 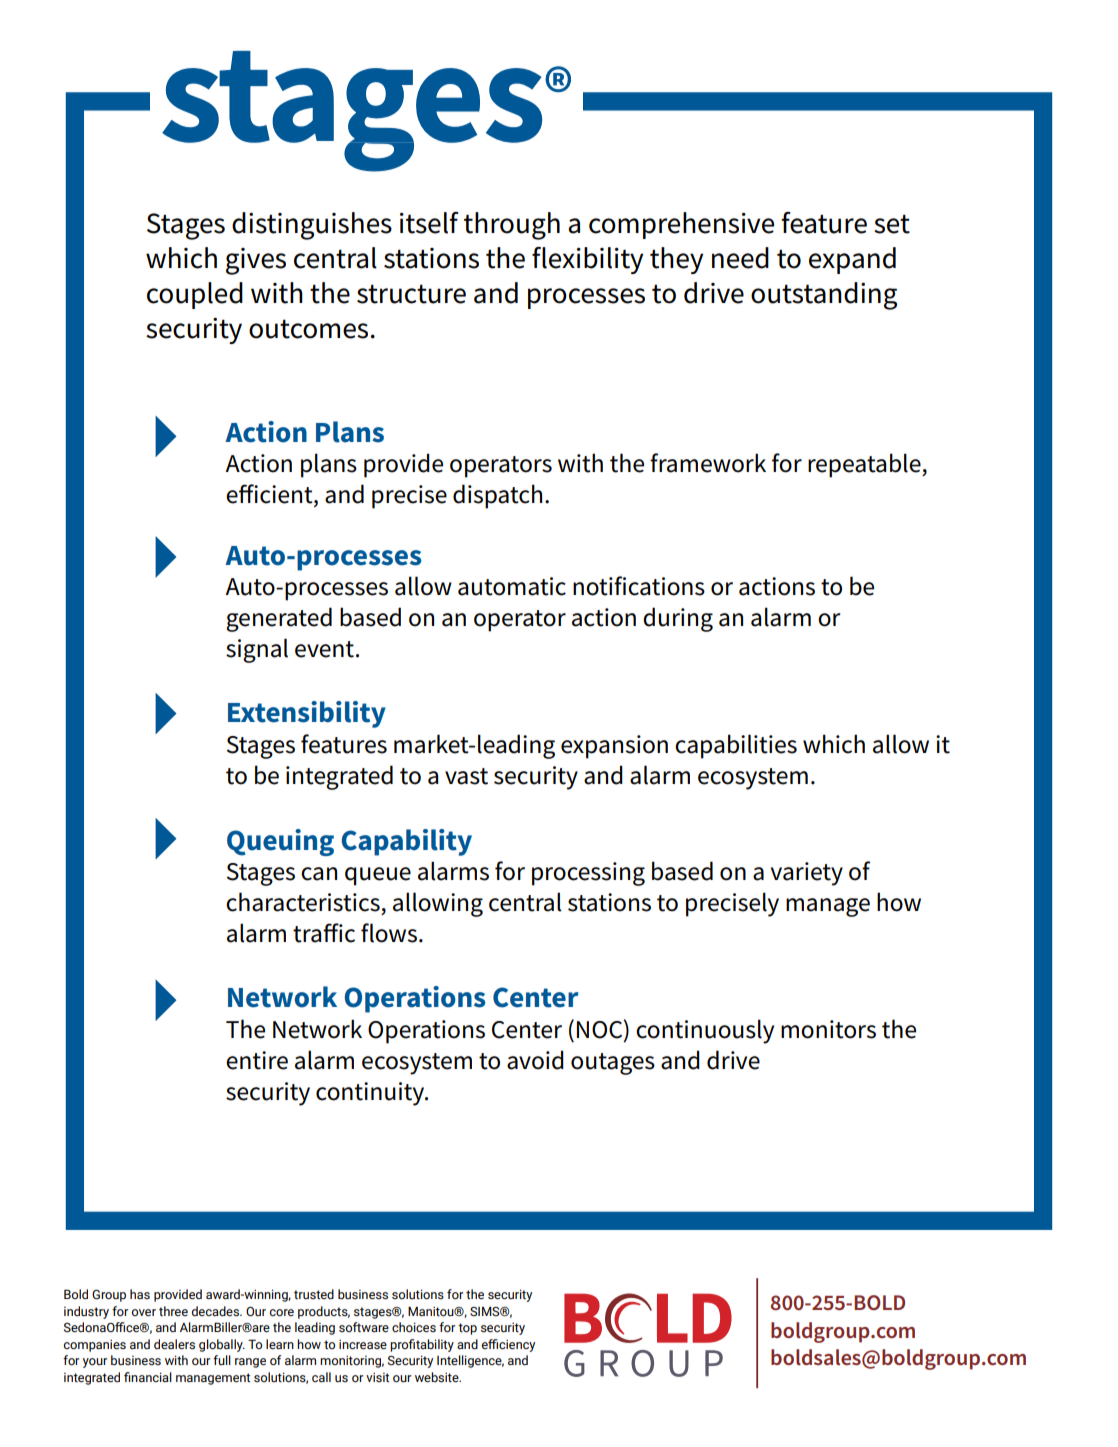 What do you see at coordinates (736, 746) in the page?
I see `capabilities` at bounding box center [736, 746].
